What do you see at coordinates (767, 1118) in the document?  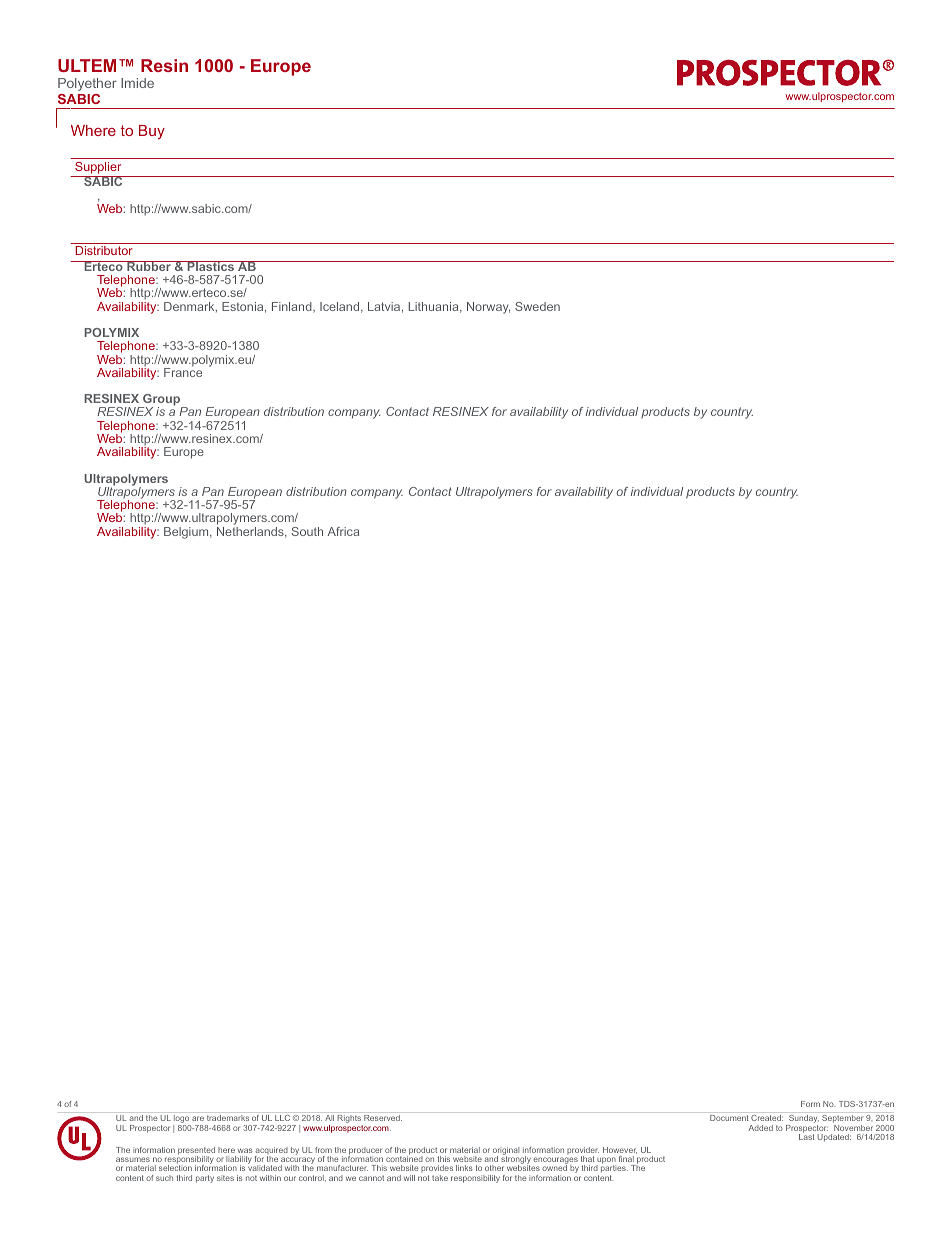 I see `Created` at bounding box center [767, 1118].
